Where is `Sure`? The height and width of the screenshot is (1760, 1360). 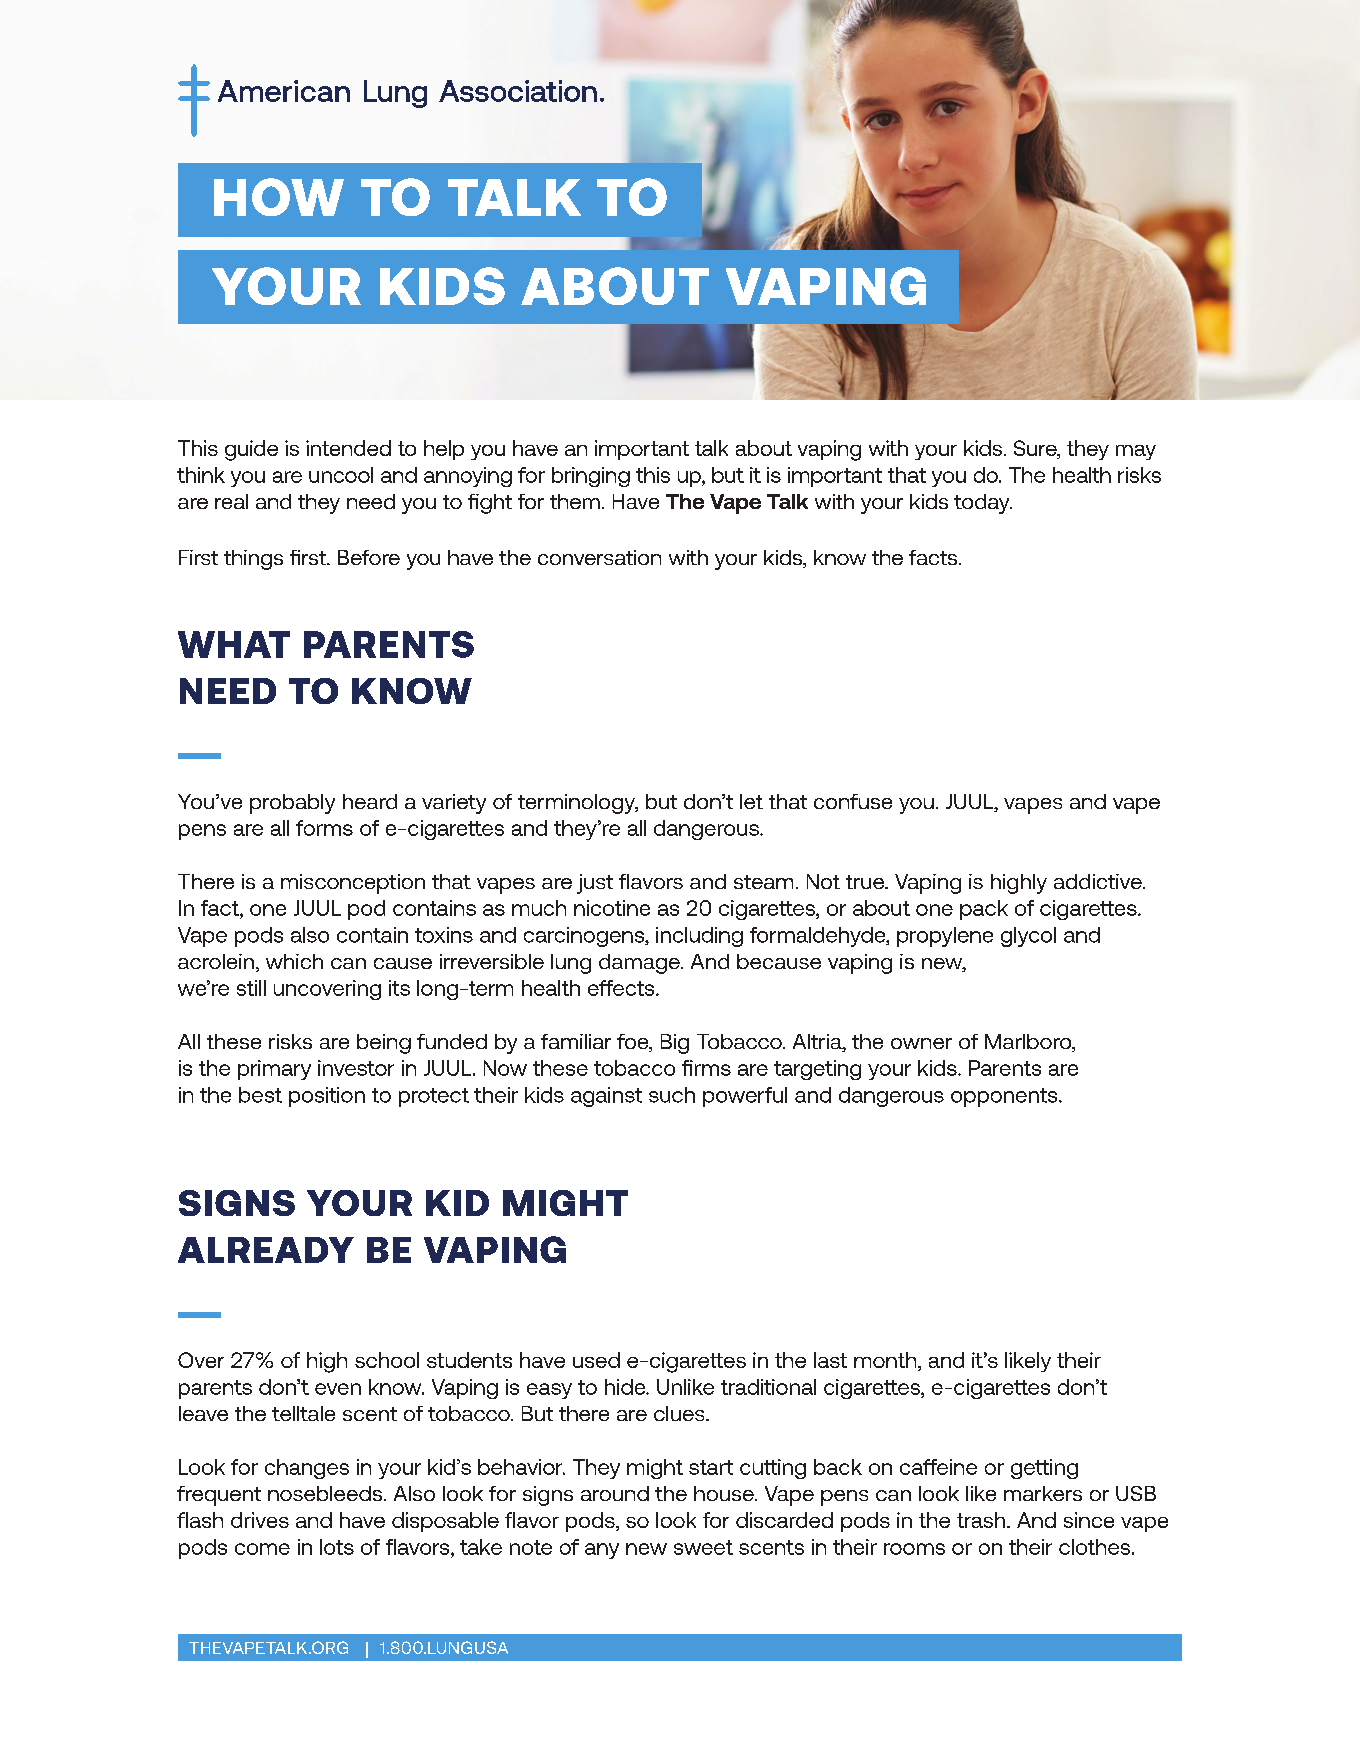 Sure is located at coordinates (1036, 449).
